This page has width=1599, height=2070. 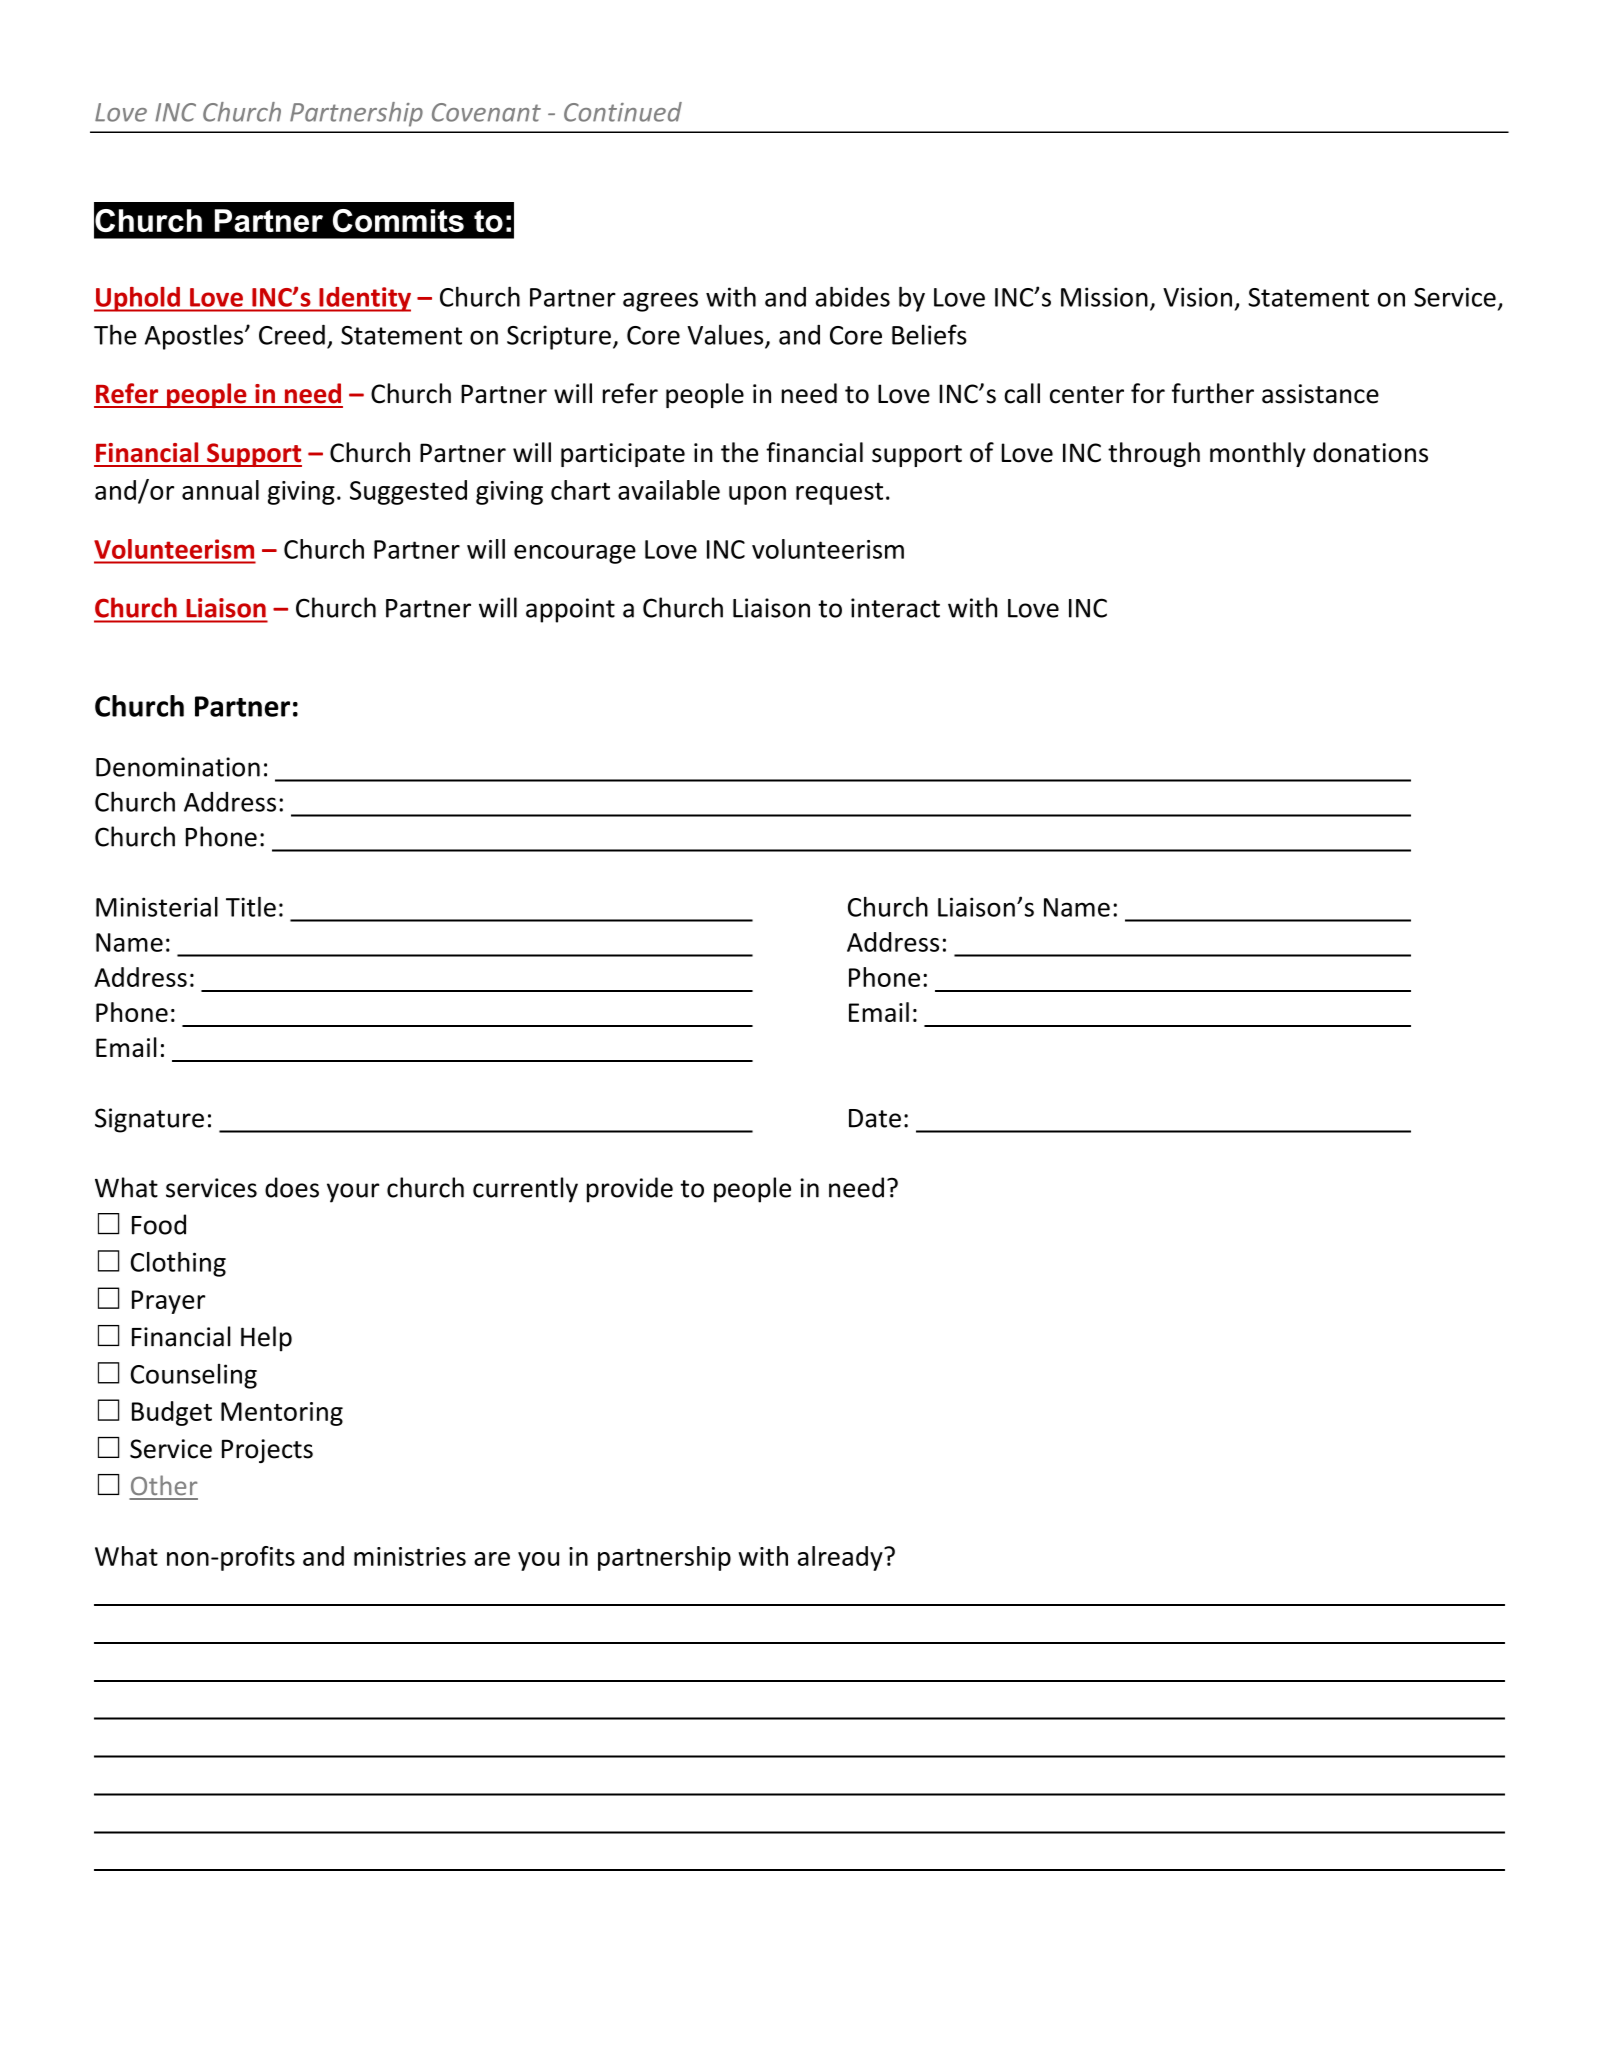 What do you see at coordinates (841, 1558) in the page?
I see `already` at bounding box center [841, 1558].
